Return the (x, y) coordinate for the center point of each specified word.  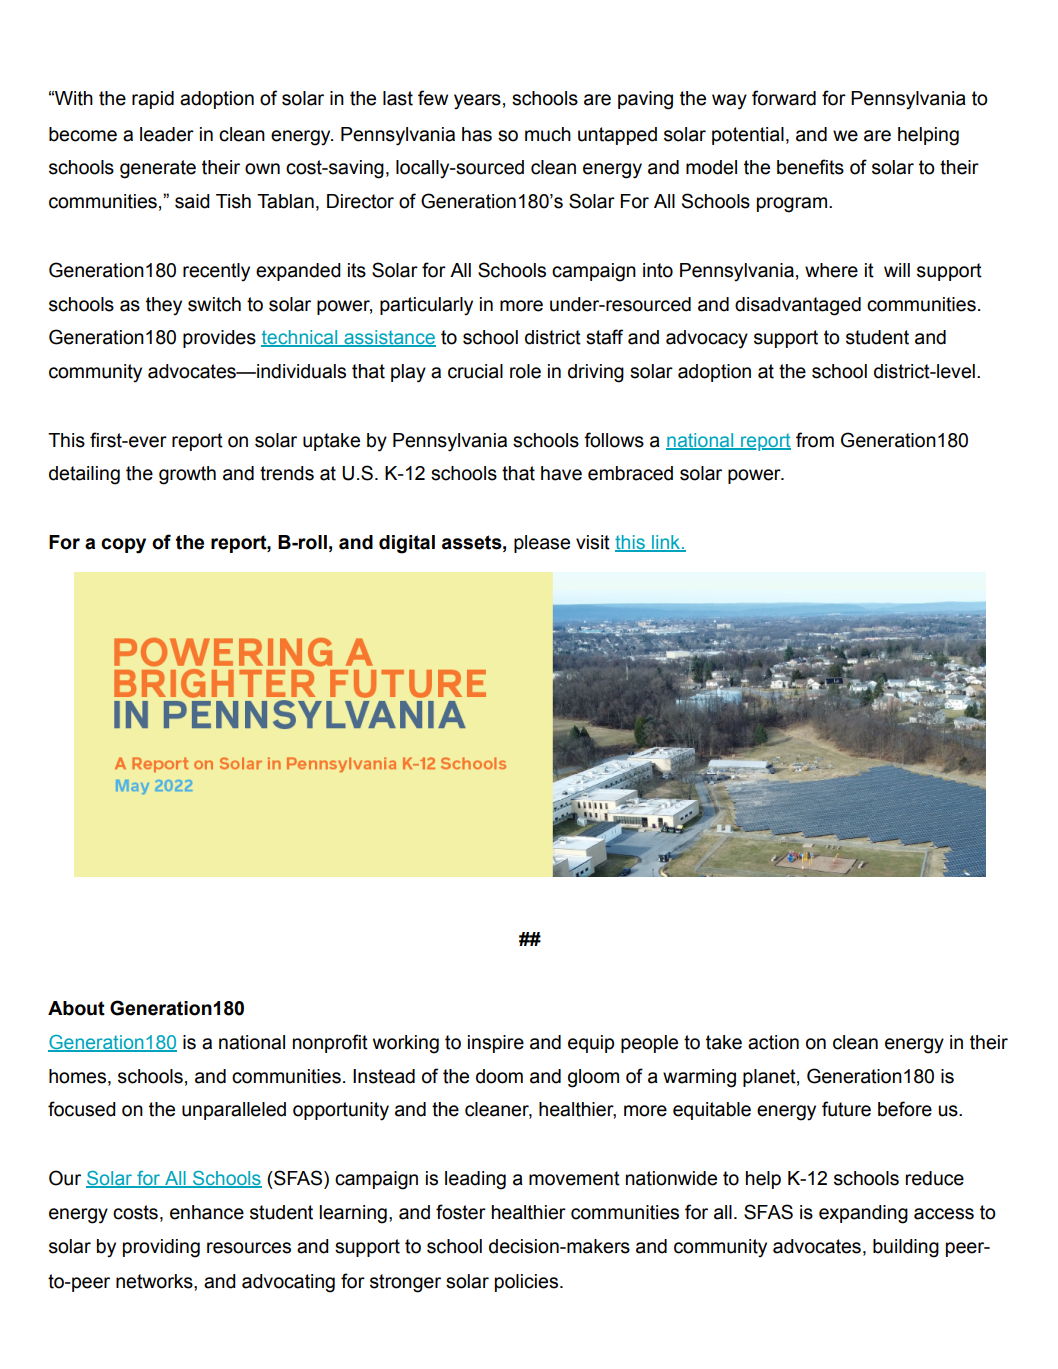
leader (167, 134)
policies (528, 1283)
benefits (810, 167)
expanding (863, 1214)
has (477, 134)
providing (161, 1248)
